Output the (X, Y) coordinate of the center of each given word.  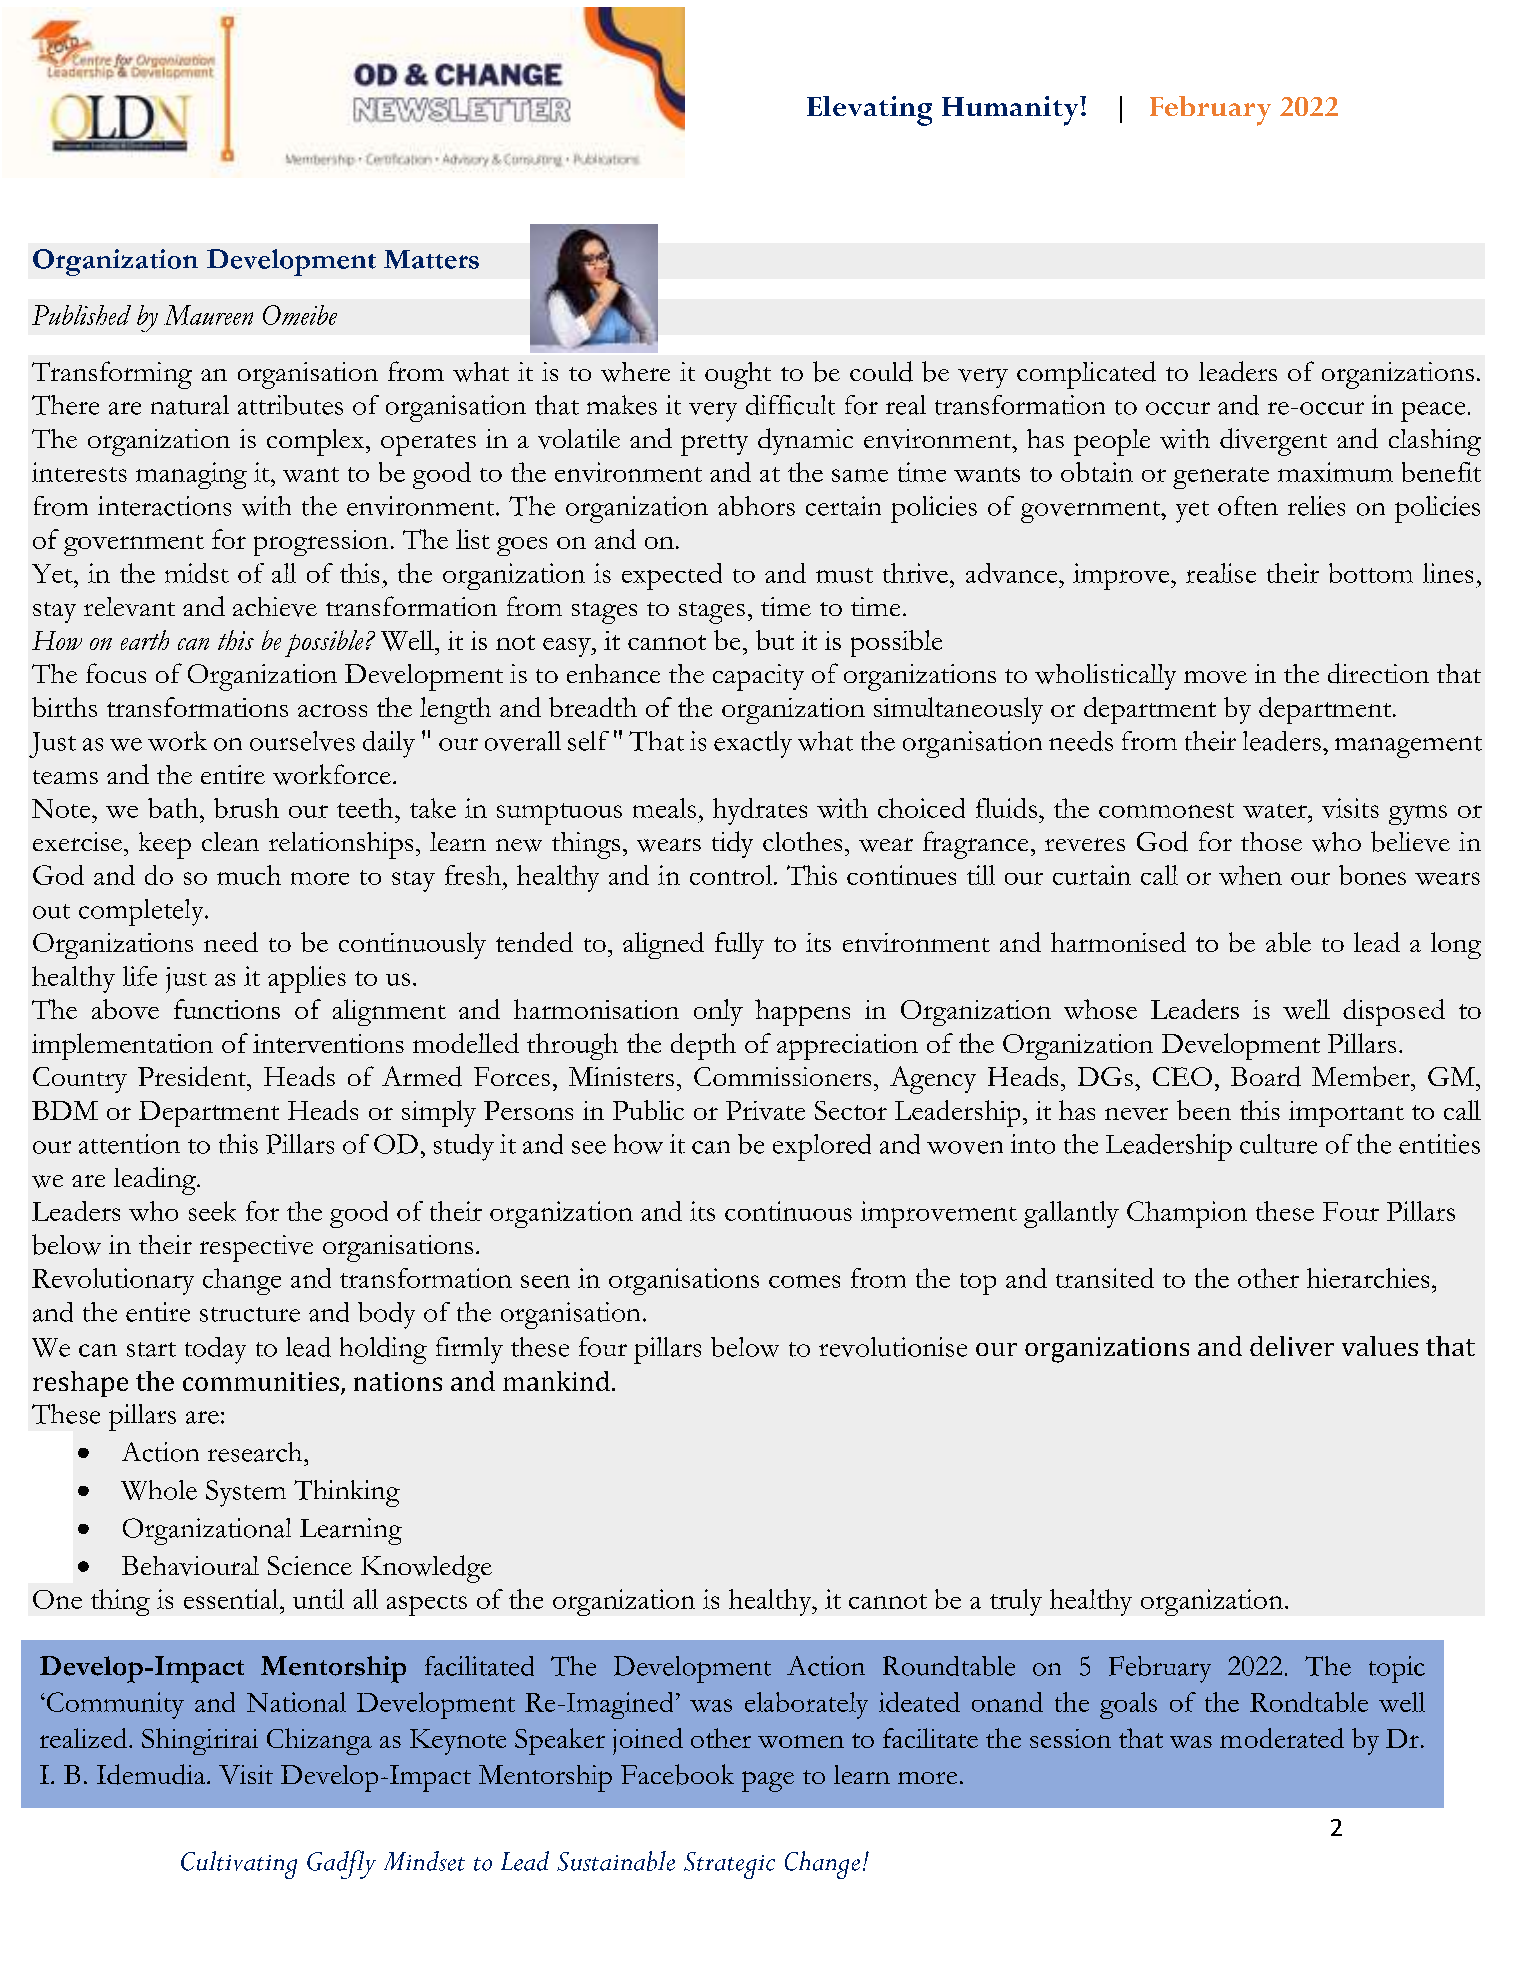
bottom (1371, 573)
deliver (1292, 1346)
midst (197, 573)
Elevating (869, 111)
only (718, 1012)
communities (261, 1381)
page (768, 1781)
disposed (1394, 1012)
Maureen (208, 315)
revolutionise (893, 1347)
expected (672, 576)
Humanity (1011, 111)
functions (227, 1009)
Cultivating (239, 1865)
